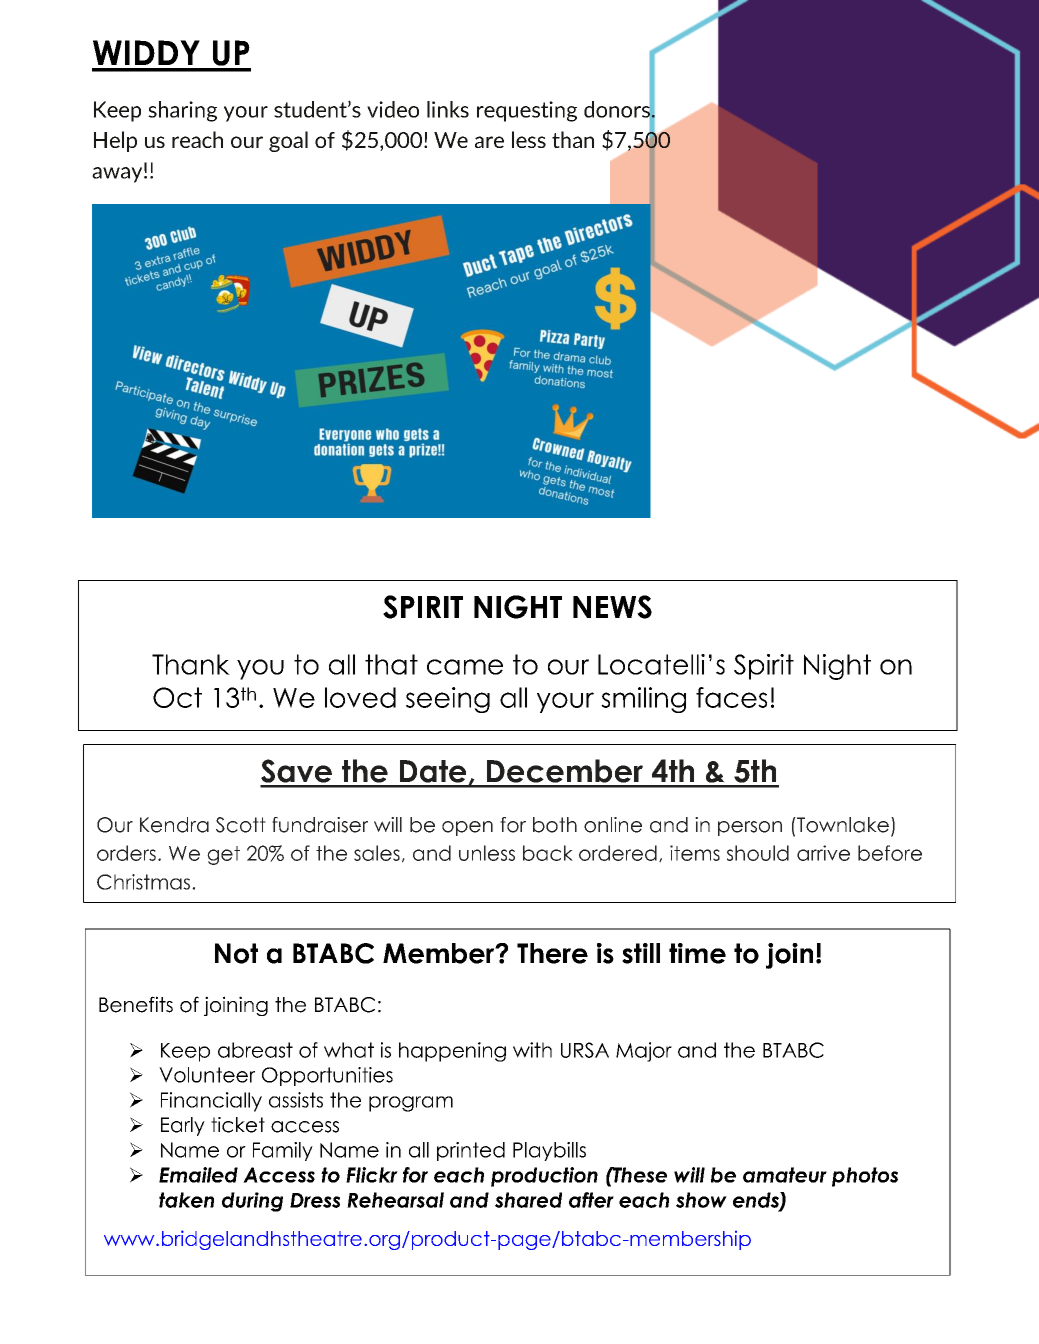 The width and height of the document is (1039, 1344). What do you see at coordinates (393, 109) in the document?
I see `video` at bounding box center [393, 109].
